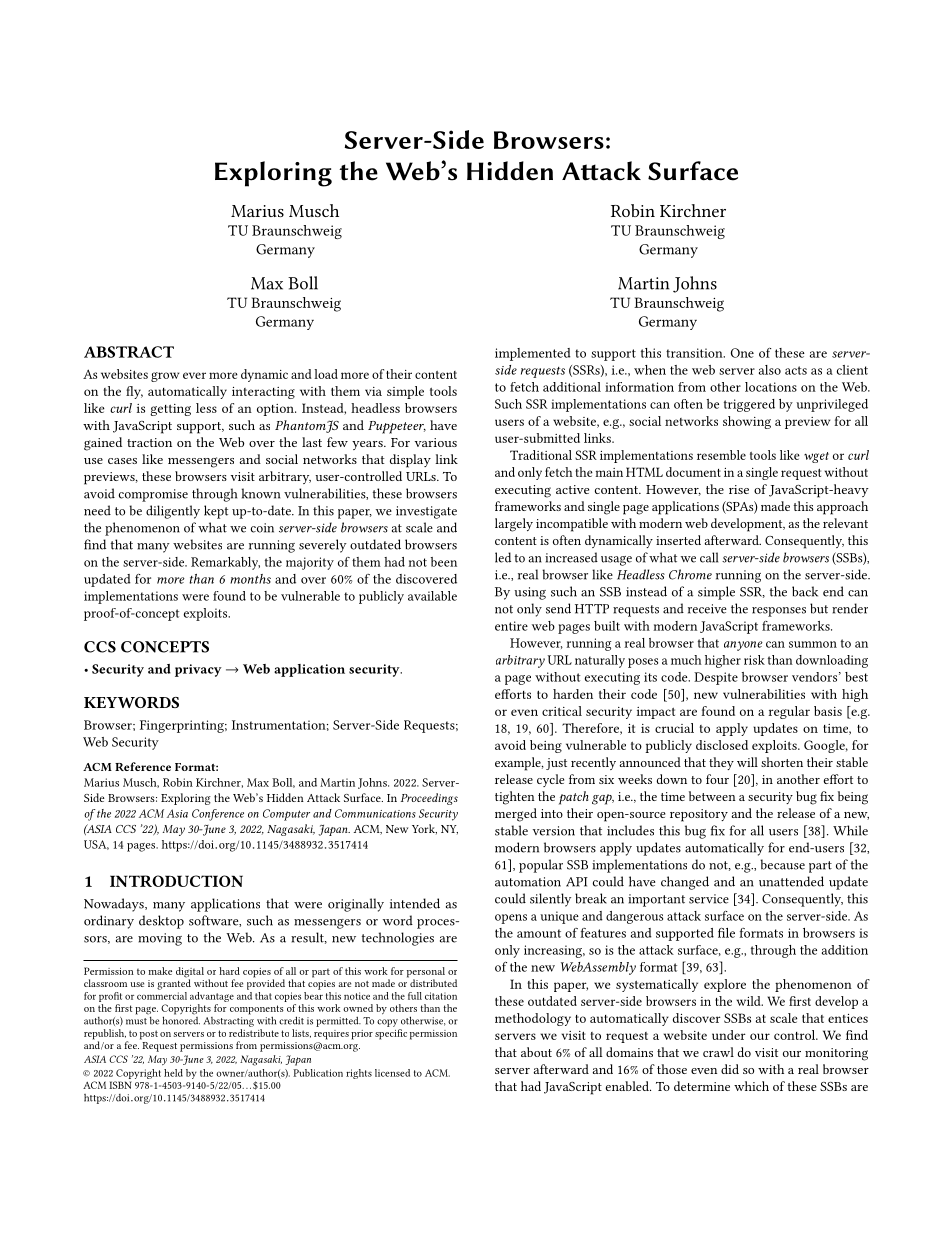  What do you see at coordinates (533, 354) in the screenshot?
I see `implemented` at bounding box center [533, 354].
